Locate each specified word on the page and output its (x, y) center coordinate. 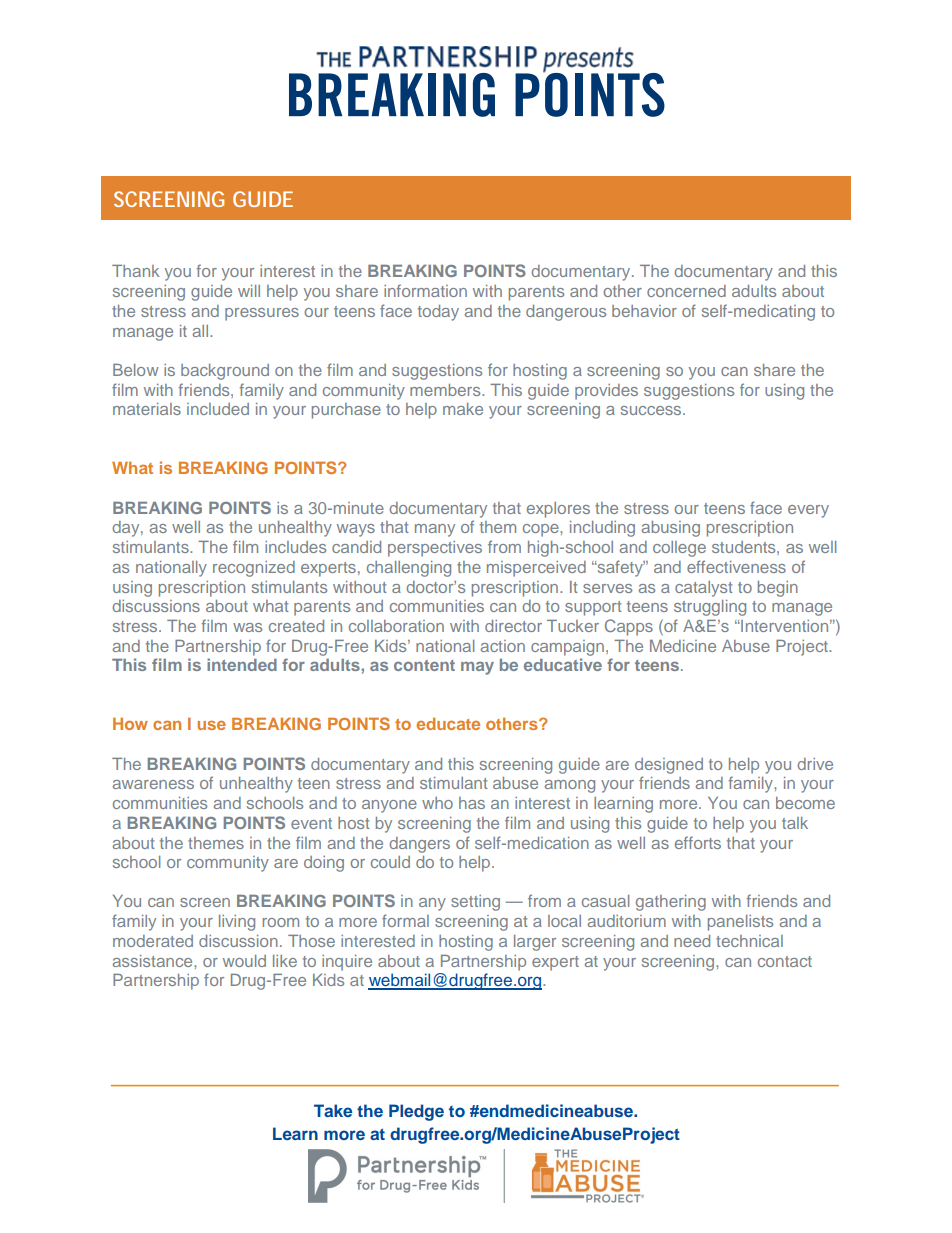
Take (333, 1110)
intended (242, 664)
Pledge (416, 1112)
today (438, 313)
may (477, 668)
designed (669, 766)
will (249, 291)
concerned (686, 291)
